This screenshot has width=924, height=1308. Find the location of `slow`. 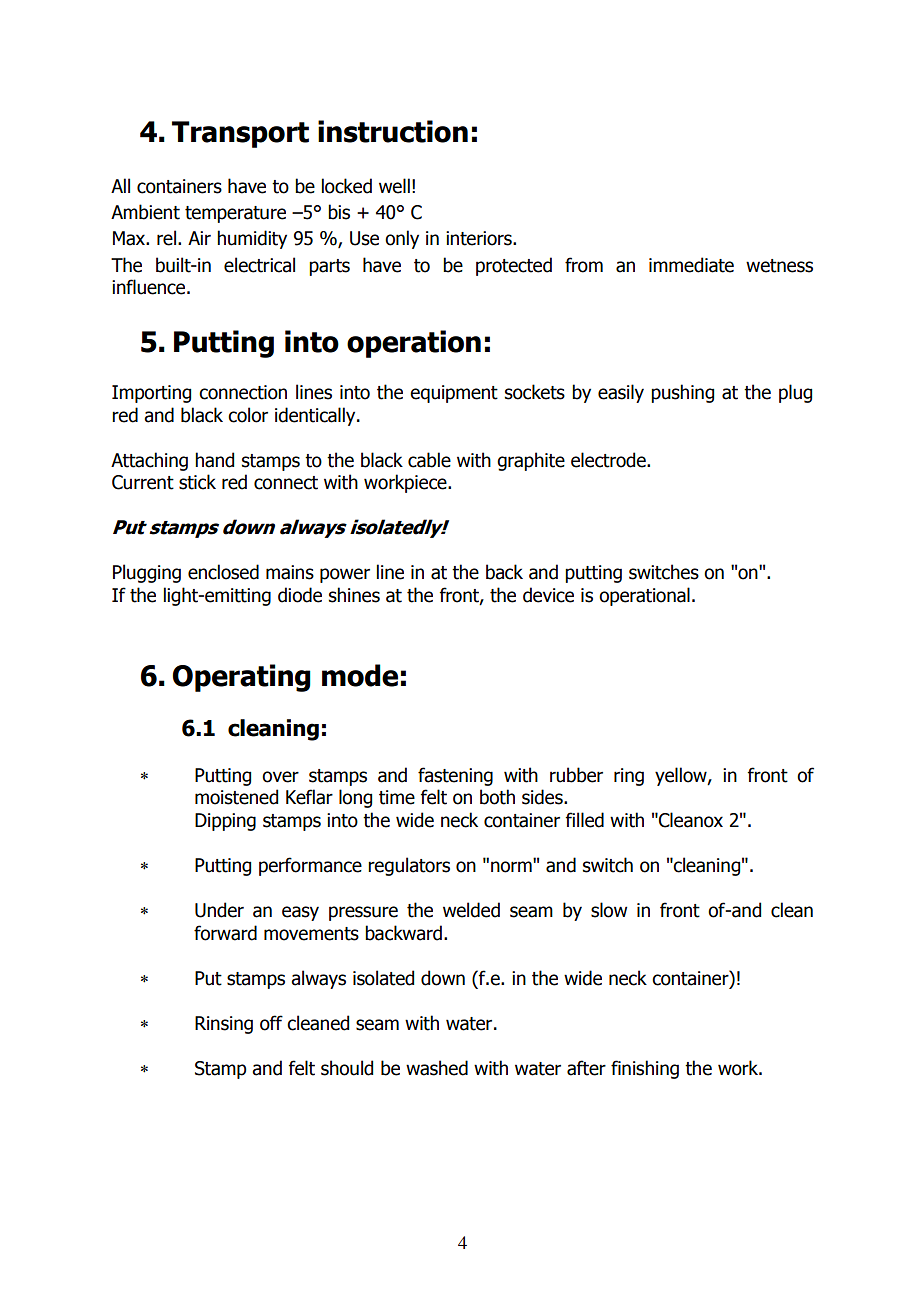

slow is located at coordinates (609, 910).
